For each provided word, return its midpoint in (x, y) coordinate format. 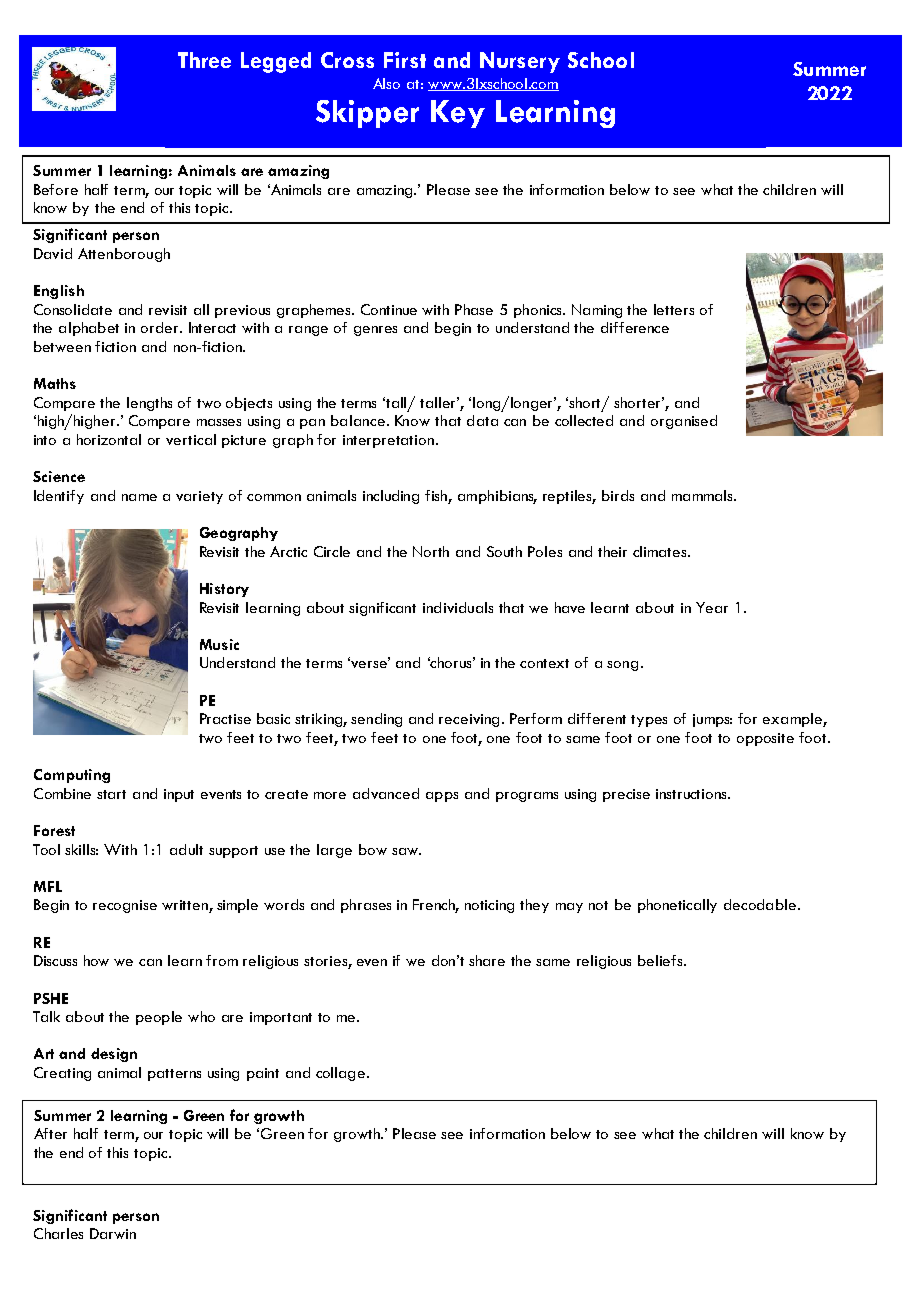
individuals (458, 607)
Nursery (520, 62)
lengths (149, 404)
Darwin (113, 1233)
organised (684, 422)
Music (219, 644)
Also (386, 83)
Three (204, 60)
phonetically (677, 906)
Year (712, 607)
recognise (125, 906)
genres (375, 331)
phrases (366, 906)
